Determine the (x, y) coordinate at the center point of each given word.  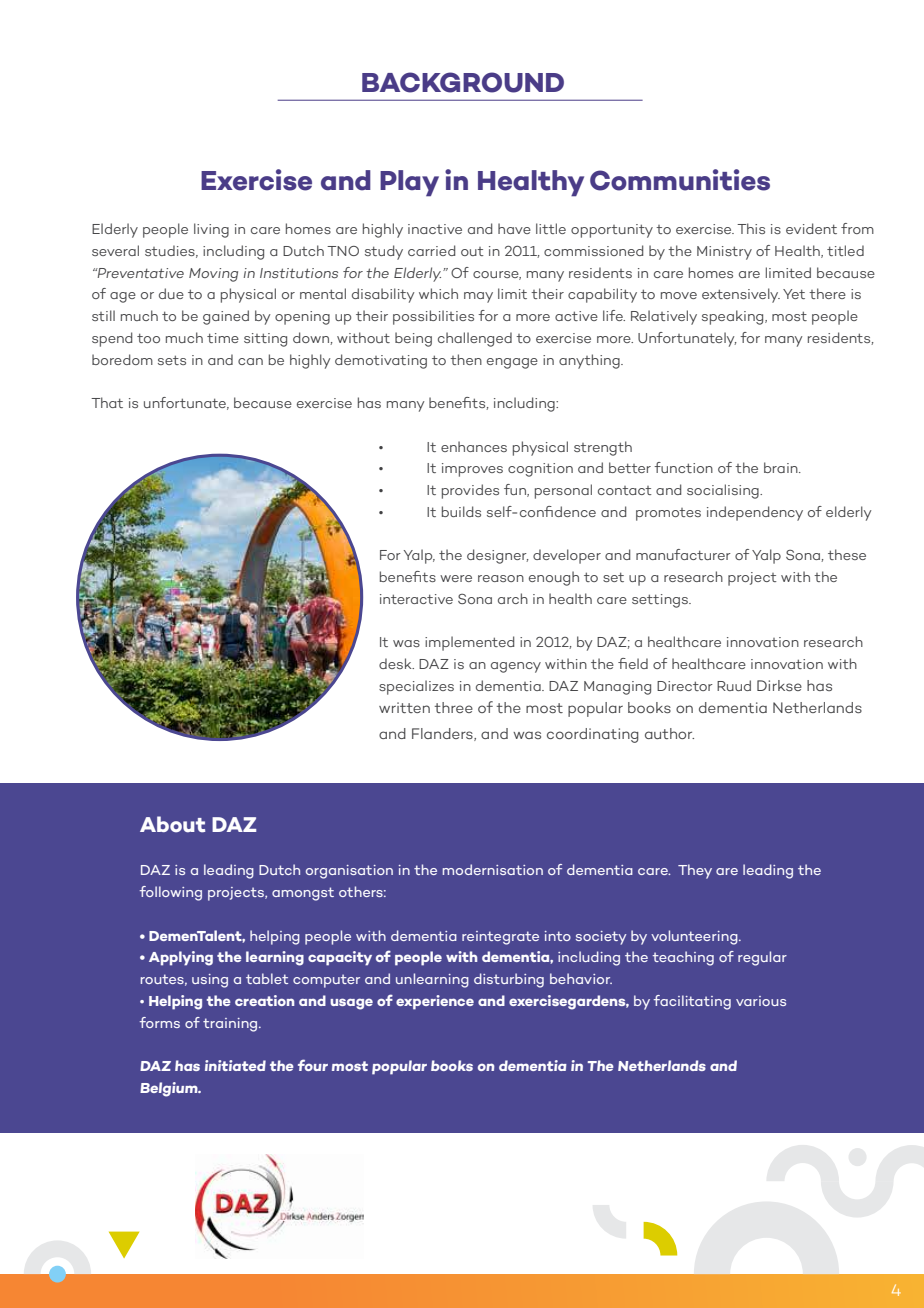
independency (755, 513)
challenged (475, 339)
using (210, 981)
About (172, 824)
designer (498, 556)
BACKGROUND (463, 82)
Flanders (443, 734)
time (223, 338)
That (107, 402)
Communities (680, 180)
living (211, 230)
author (669, 733)
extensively (741, 295)
